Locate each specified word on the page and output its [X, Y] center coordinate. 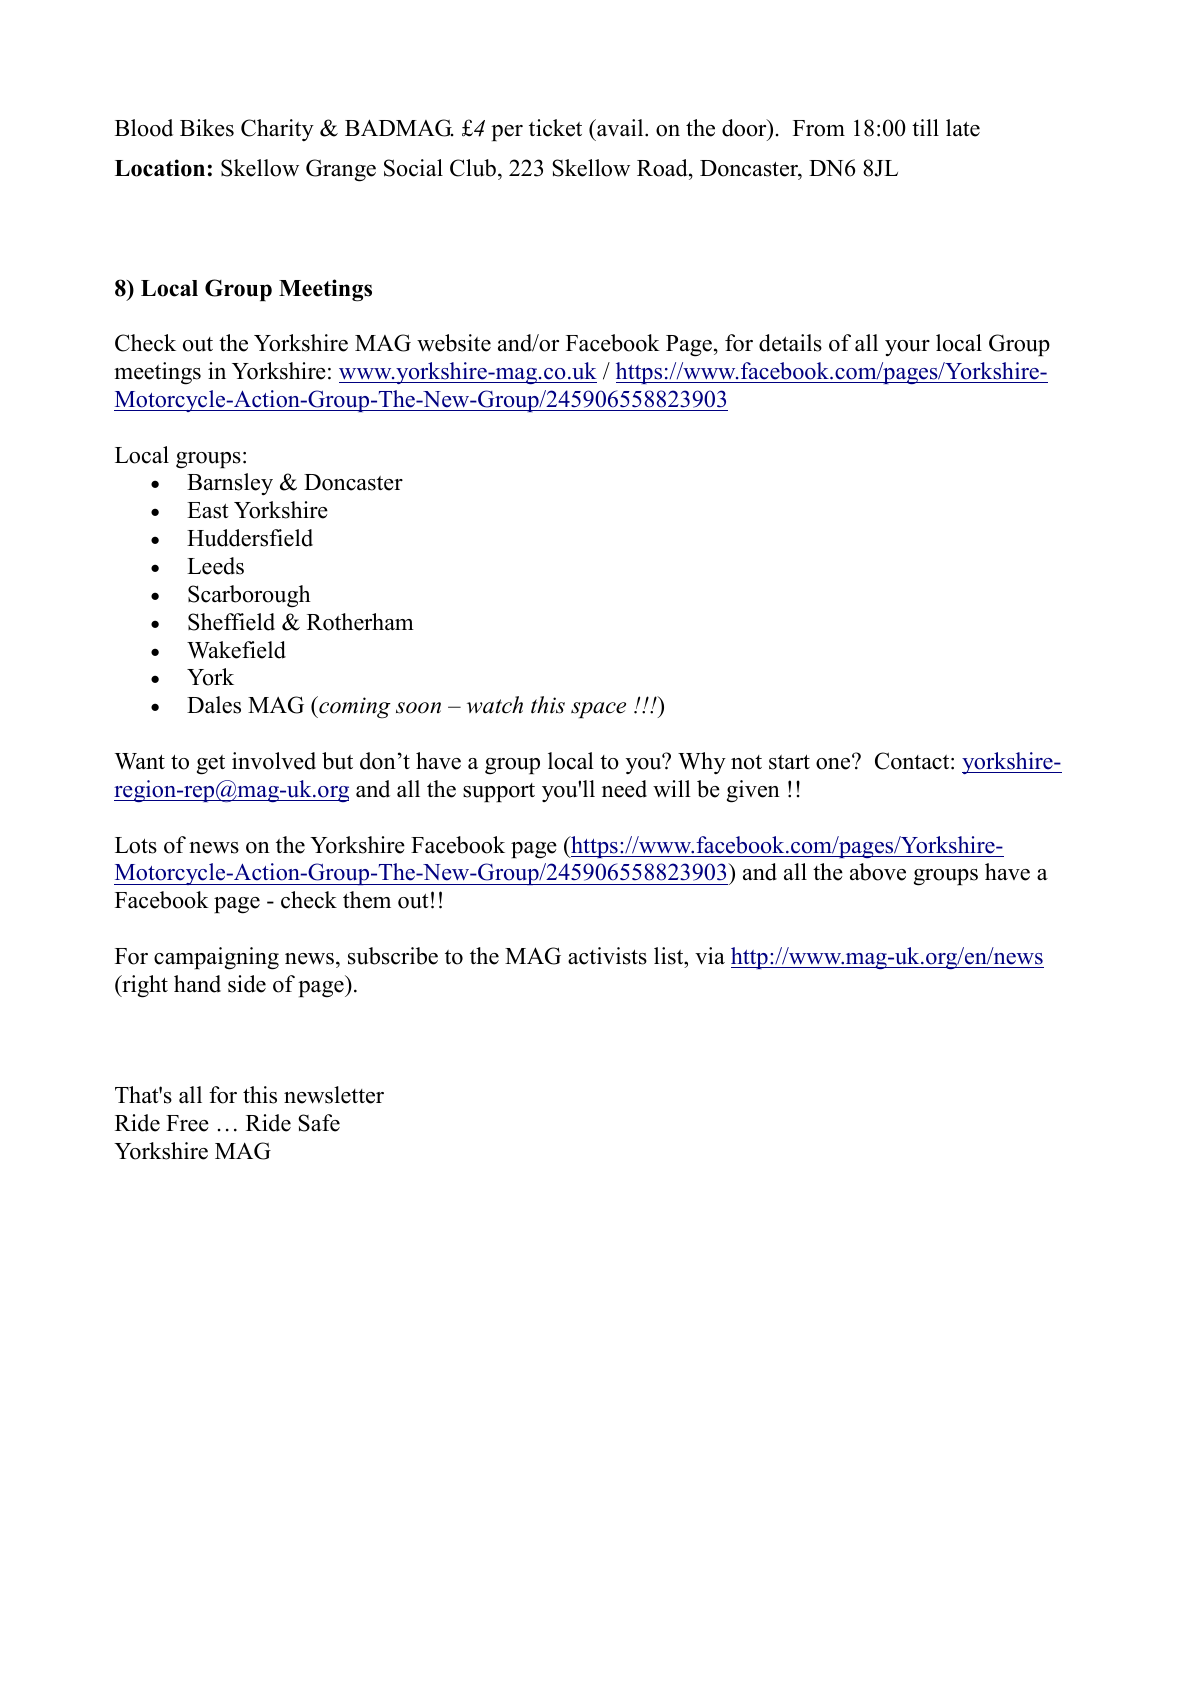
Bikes [207, 128]
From [819, 128]
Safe [319, 1123]
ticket [555, 128]
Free [187, 1123]
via [710, 956]
